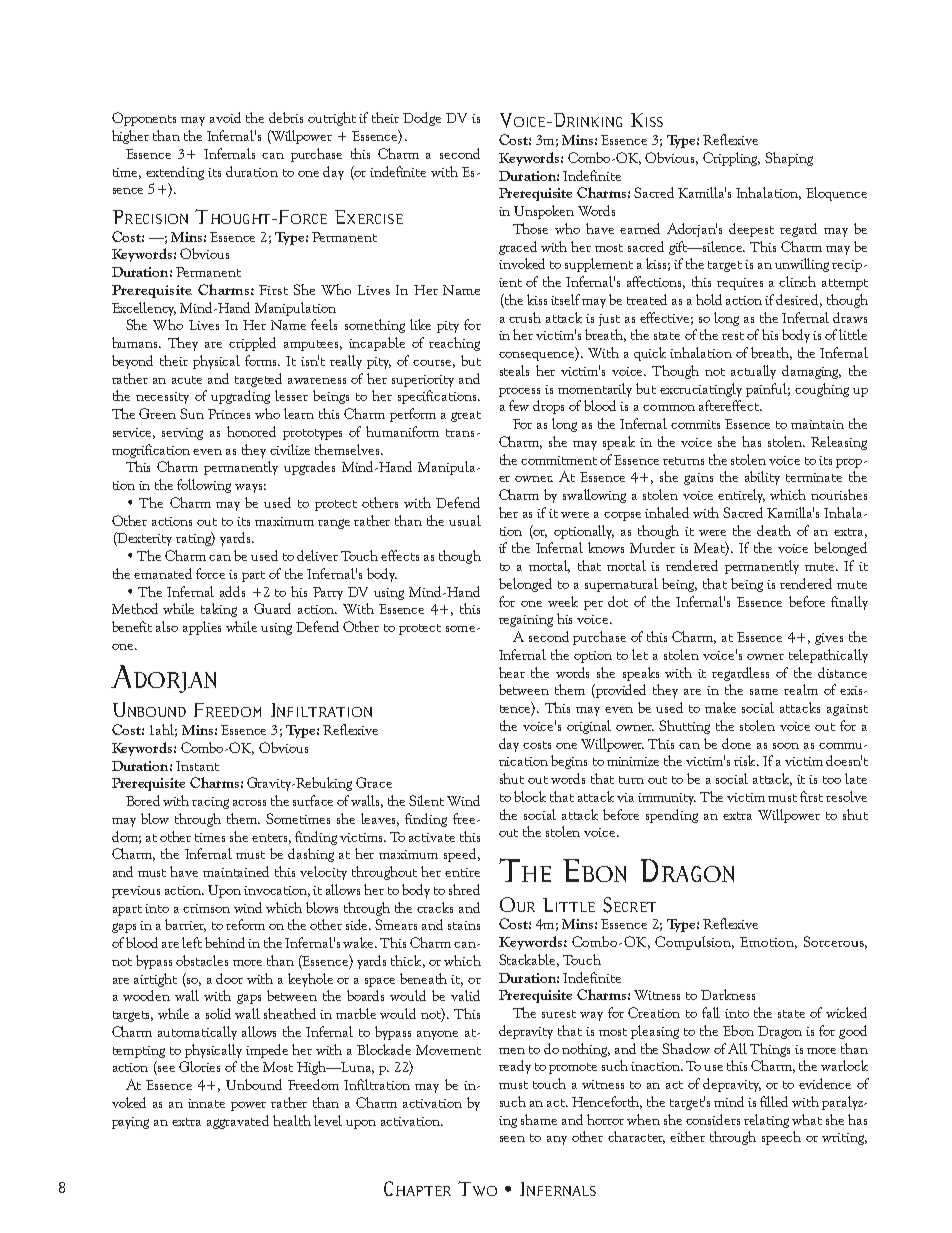 This screenshot has height=1233, width=952. I want to click on Dodge, so click(422, 119).
